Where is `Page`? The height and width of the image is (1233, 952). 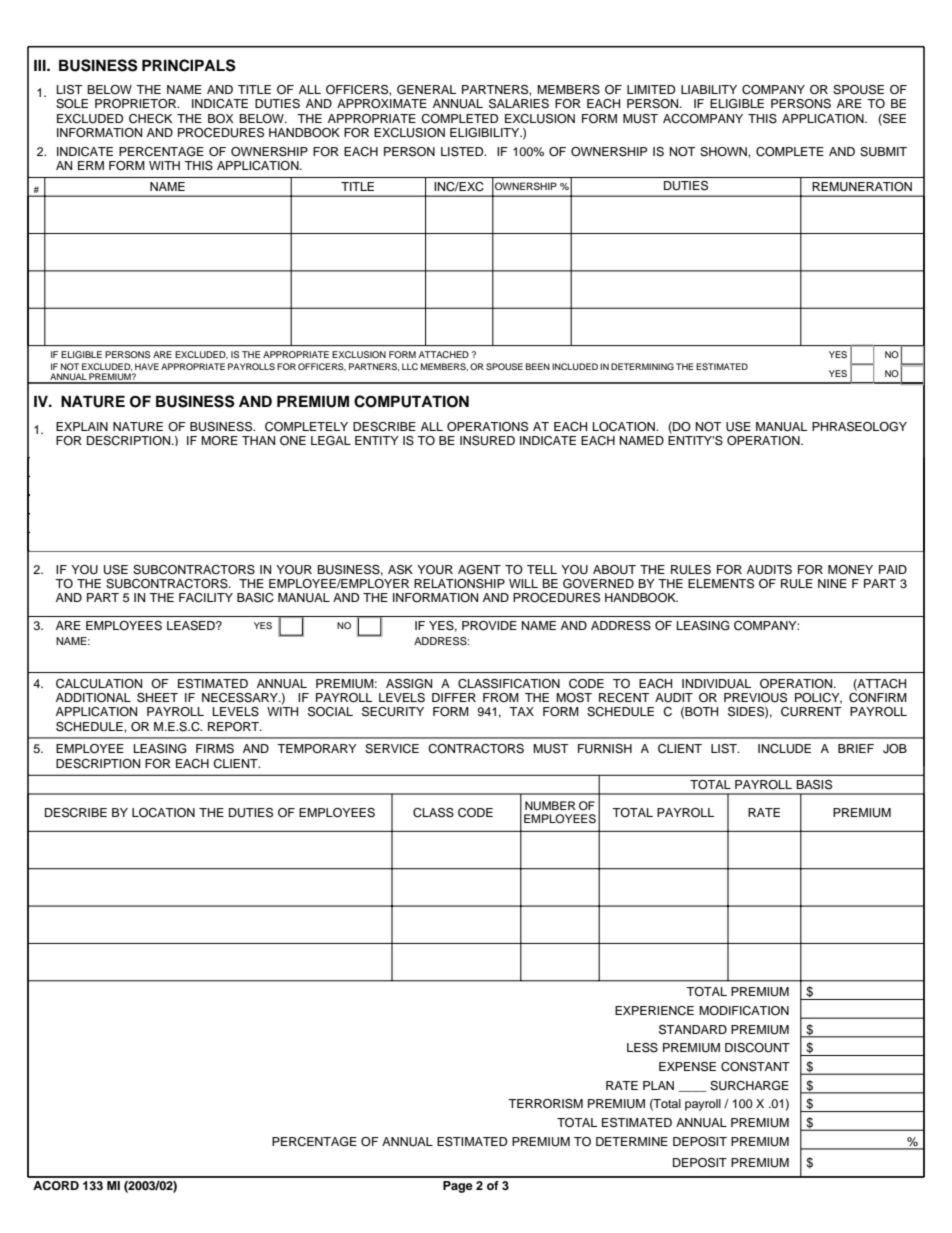
Page is located at coordinates (458, 1187).
